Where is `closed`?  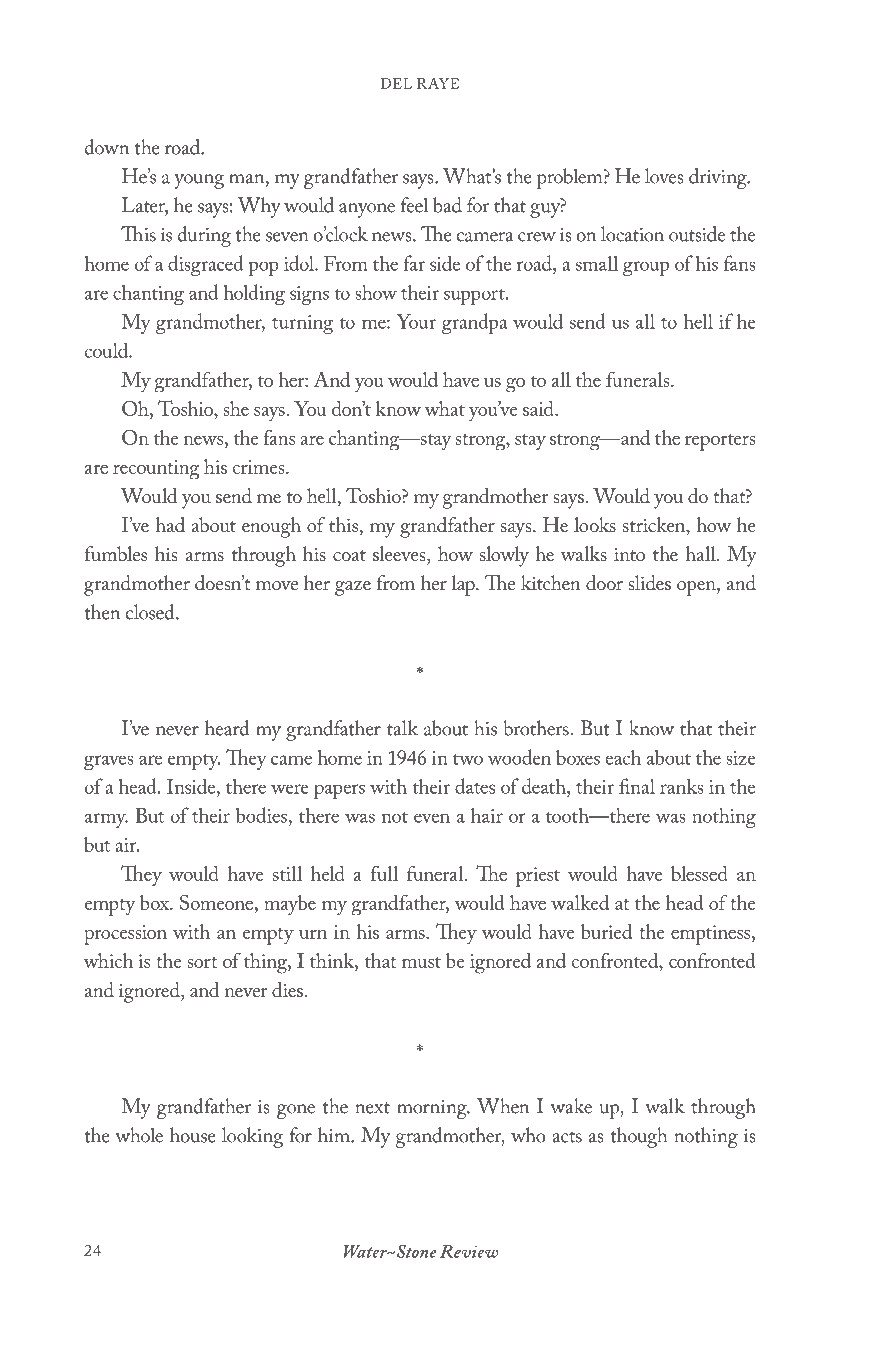 closed is located at coordinates (151, 612).
